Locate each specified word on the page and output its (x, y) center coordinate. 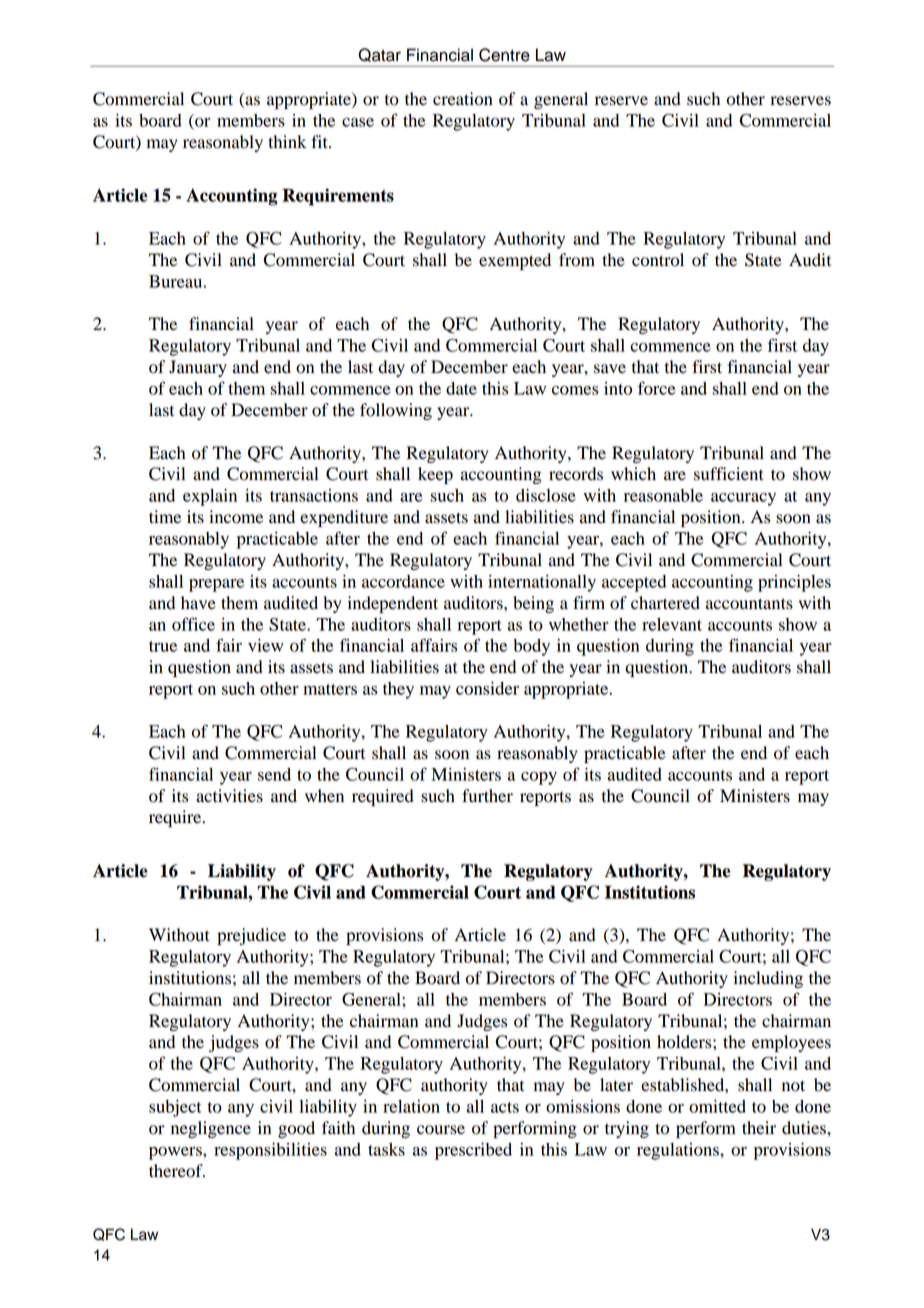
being (533, 604)
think (287, 142)
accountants (749, 604)
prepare (216, 585)
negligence (211, 1129)
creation (463, 99)
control (658, 260)
